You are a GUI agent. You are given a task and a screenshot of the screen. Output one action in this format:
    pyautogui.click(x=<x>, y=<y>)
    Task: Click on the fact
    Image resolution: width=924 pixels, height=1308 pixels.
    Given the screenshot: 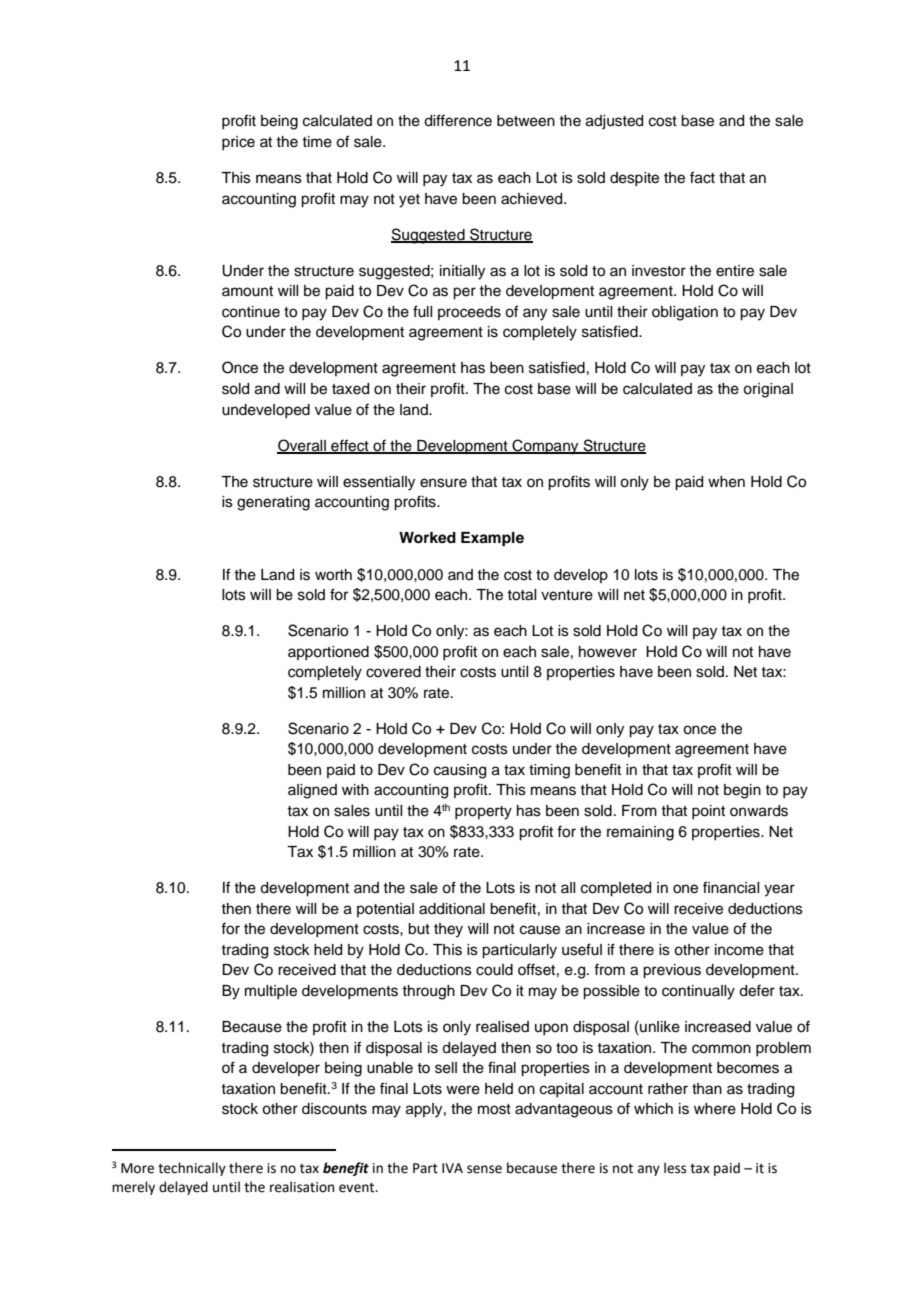 What is the action you would take?
    pyautogui.click(x=702, y=177)
